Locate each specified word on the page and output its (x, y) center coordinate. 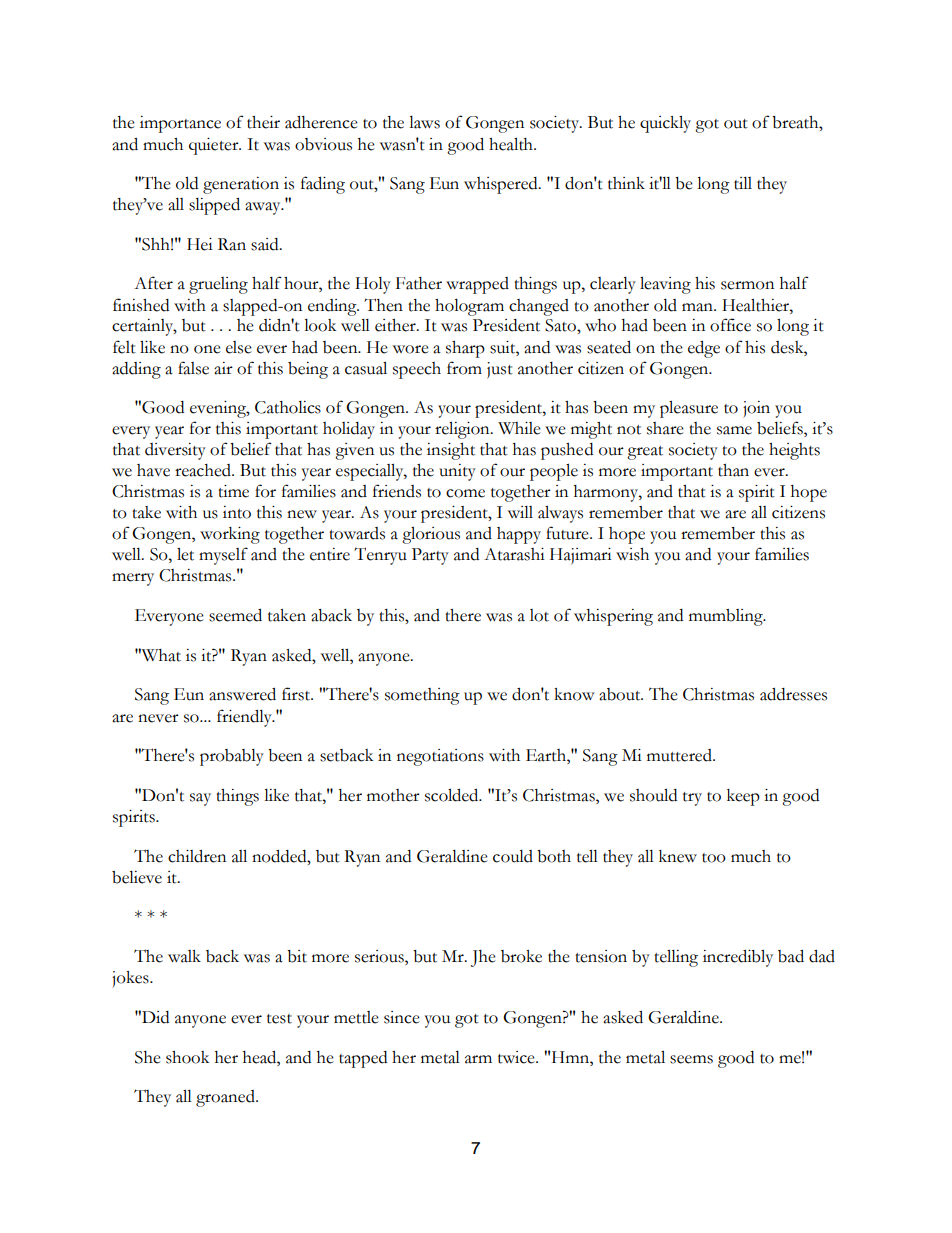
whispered (502, 185)
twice (517, 1057)
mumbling (727, 617)
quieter (215, 146)
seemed (235, 615)
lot (539, 615)
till (743, 183)
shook (187, 1057)
